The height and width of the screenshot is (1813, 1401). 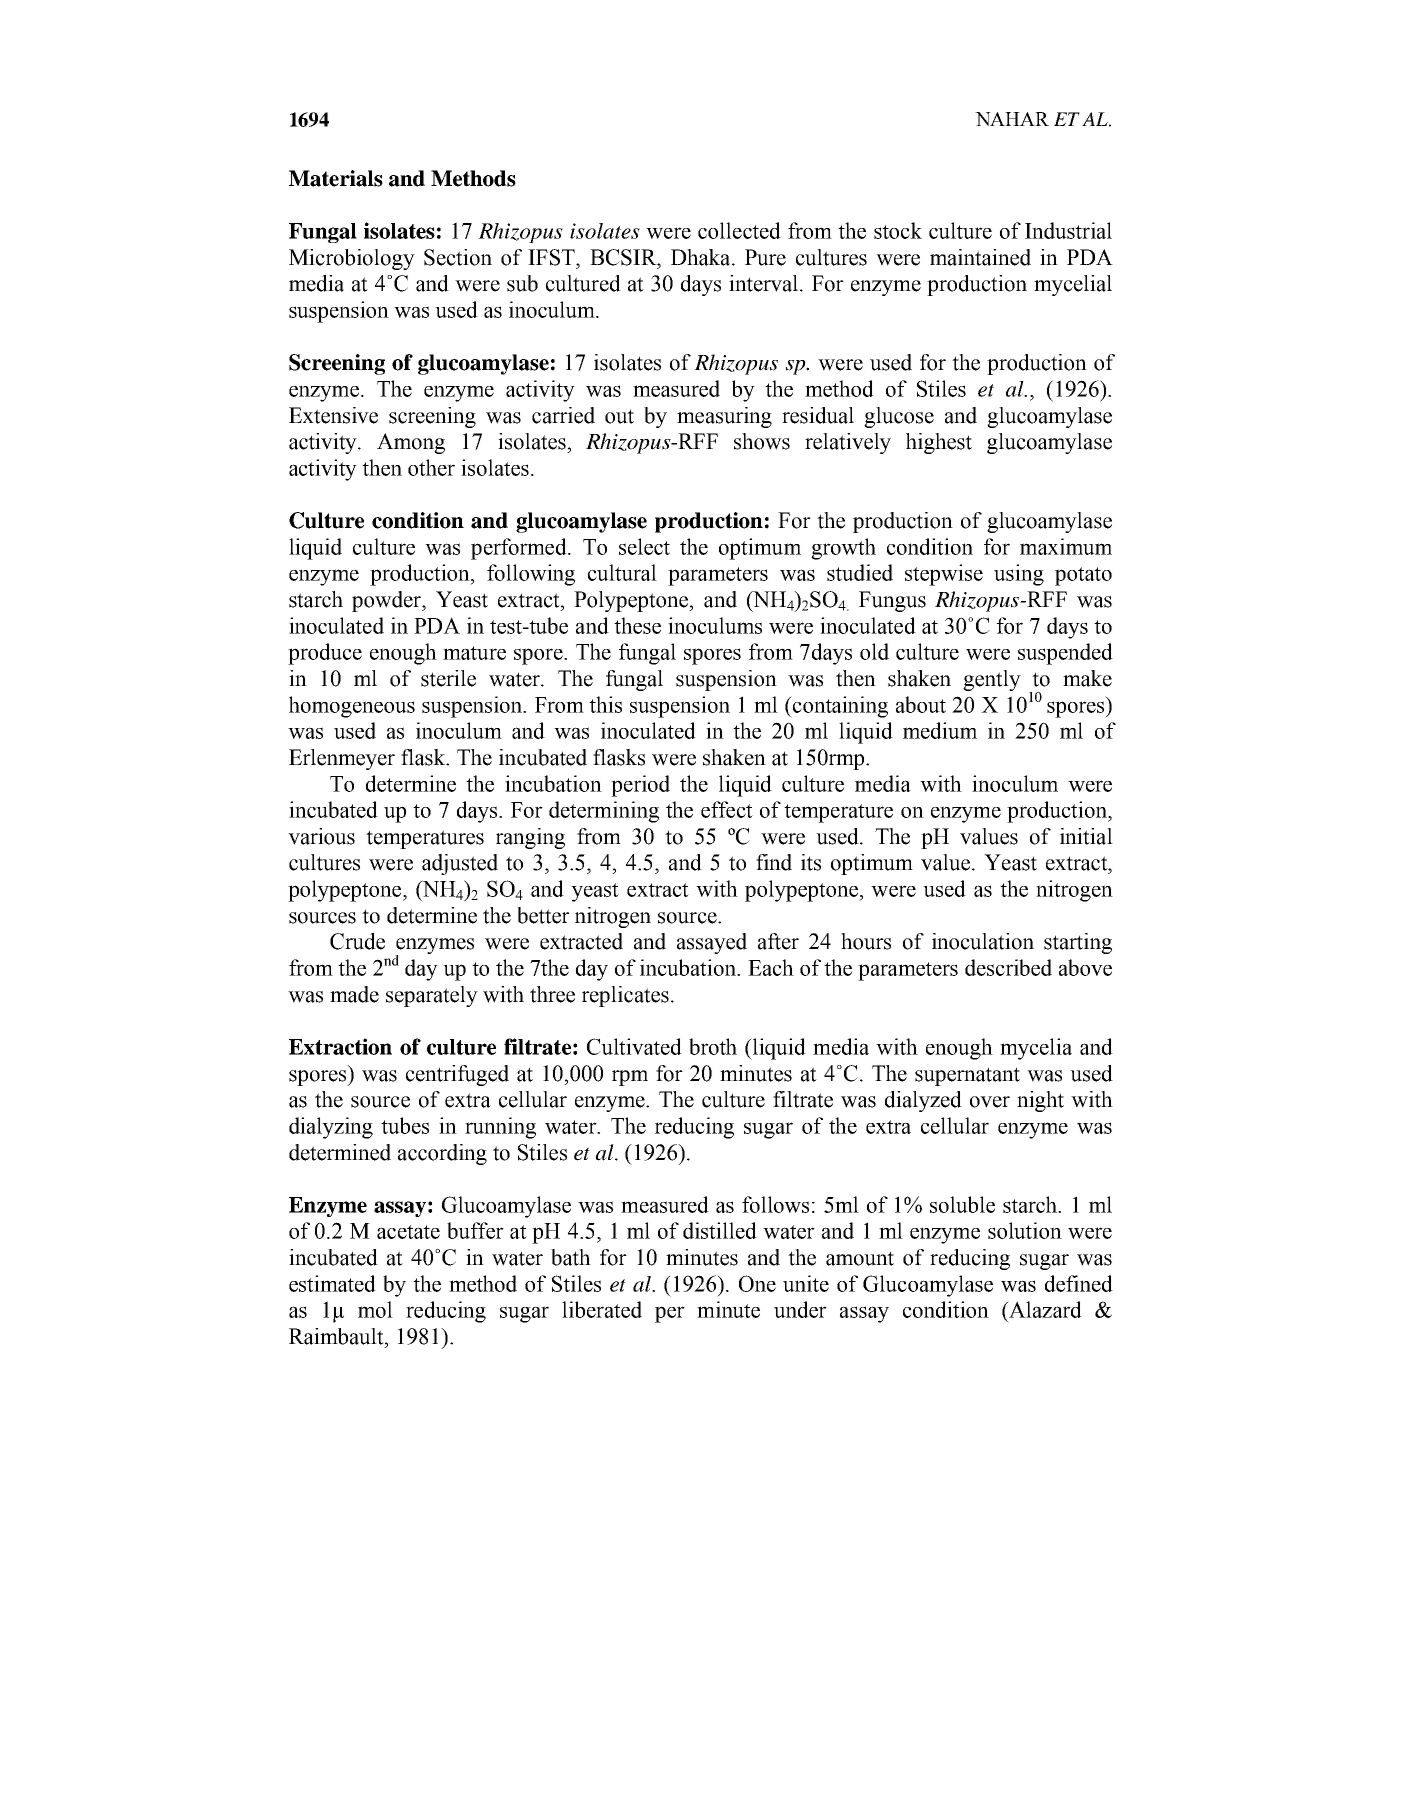 I want to click on broth, so click(x=713, y=1046).
